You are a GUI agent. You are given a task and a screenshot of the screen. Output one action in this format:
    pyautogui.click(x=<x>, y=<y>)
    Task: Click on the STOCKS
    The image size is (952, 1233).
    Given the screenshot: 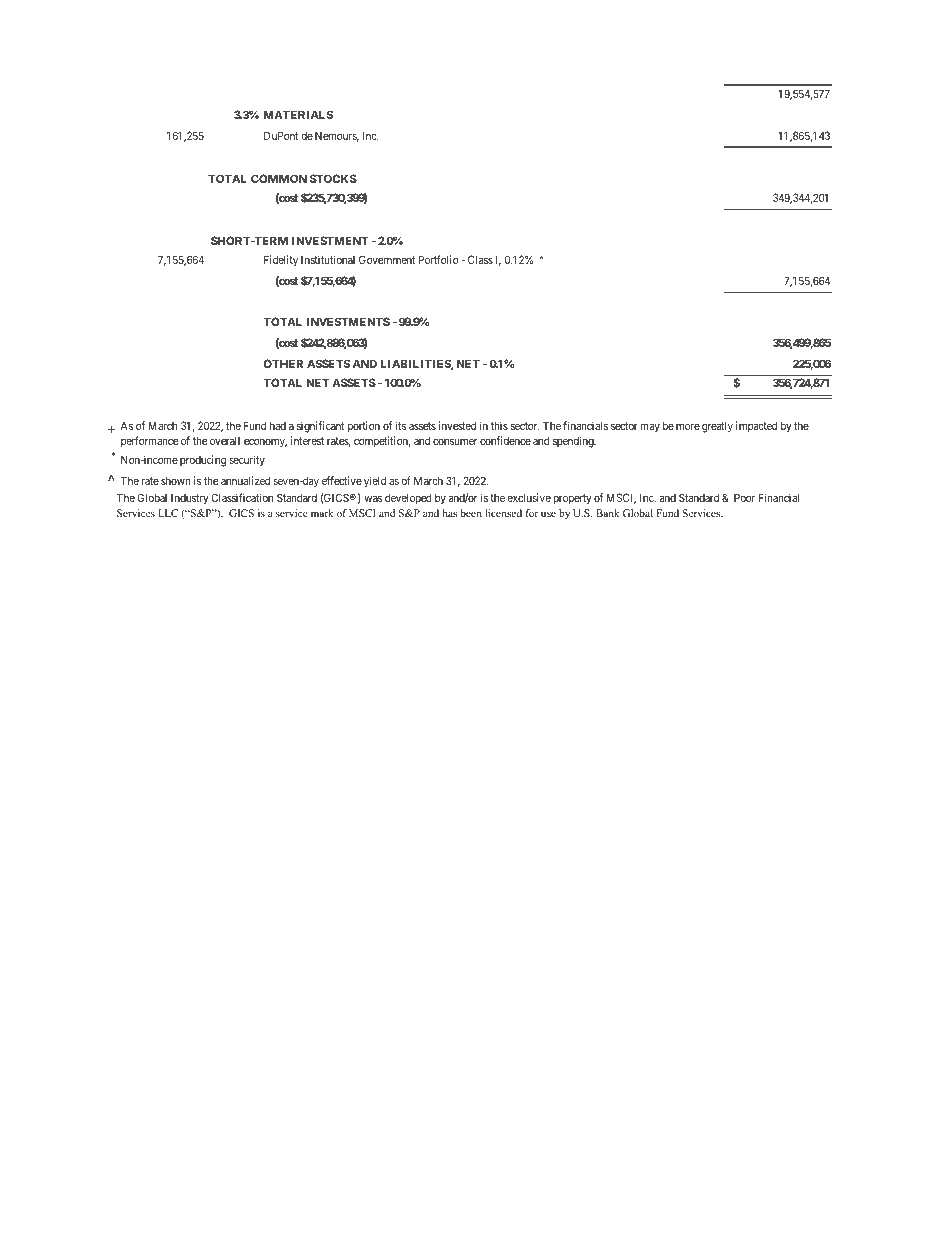 What is the action you would take?
    pyautogui.click(x=333, y=178)
